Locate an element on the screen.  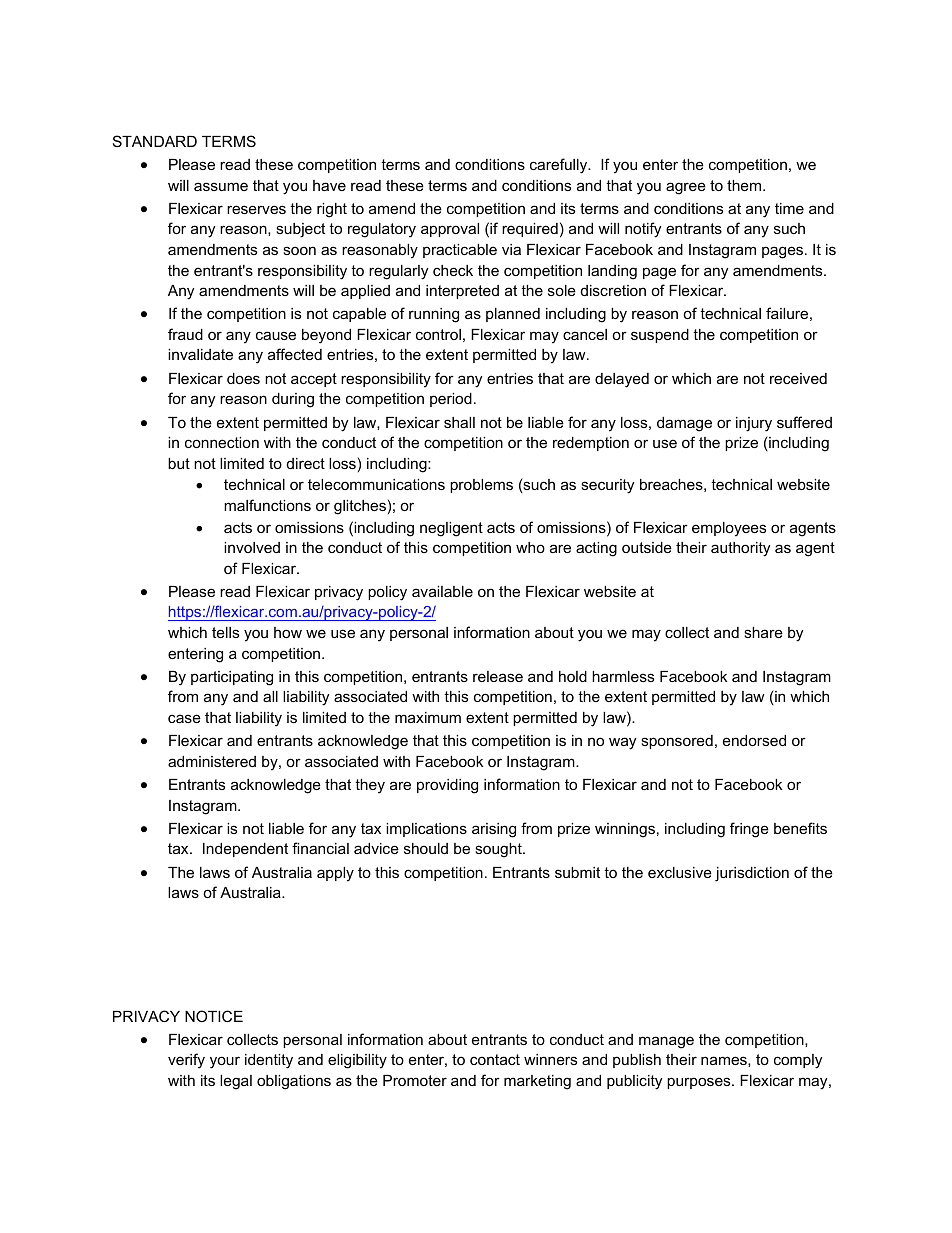
carefully is located at coordinates (560, 166).
